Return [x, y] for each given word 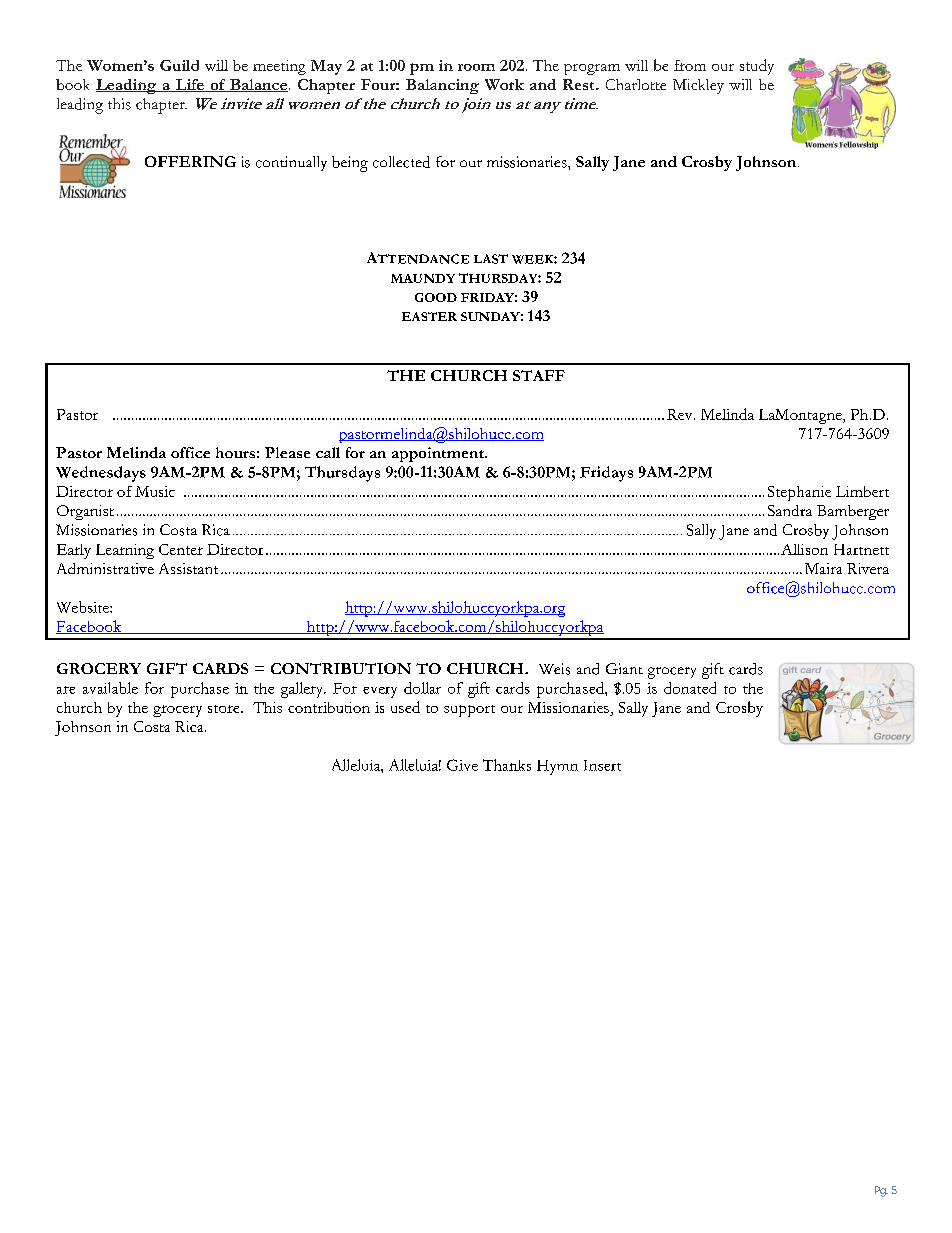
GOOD [436, 297]
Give [462, 765]
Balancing [442, 86]
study [757, 67]
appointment [439, 454]
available [110, 688]
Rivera [868, 568]
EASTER [429, 316]
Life [189, 85]
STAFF [539, 375]
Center [181, 549]
